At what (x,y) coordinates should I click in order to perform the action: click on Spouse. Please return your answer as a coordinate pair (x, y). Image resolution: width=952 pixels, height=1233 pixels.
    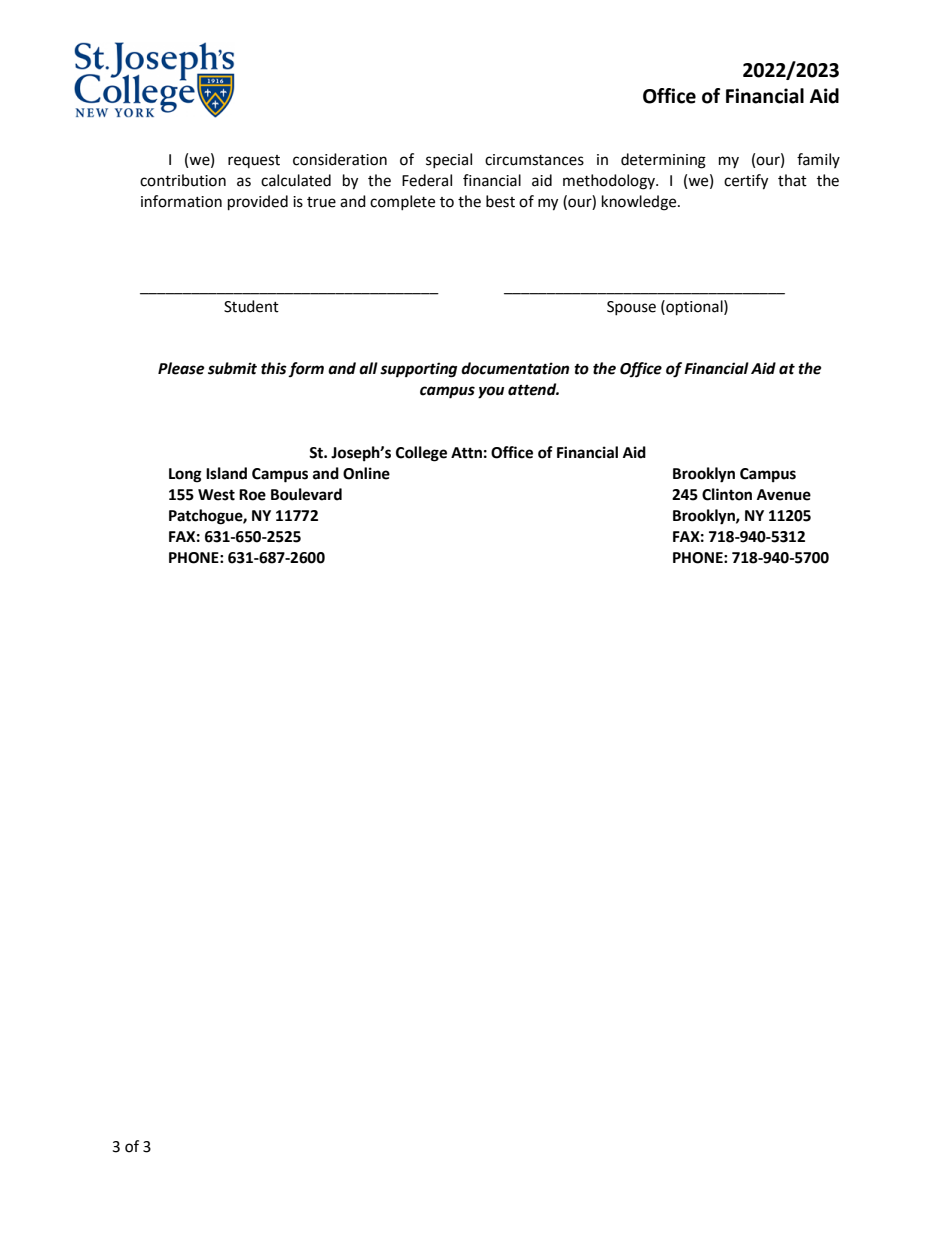
    Looking at the image, I should click on (631, 308).
